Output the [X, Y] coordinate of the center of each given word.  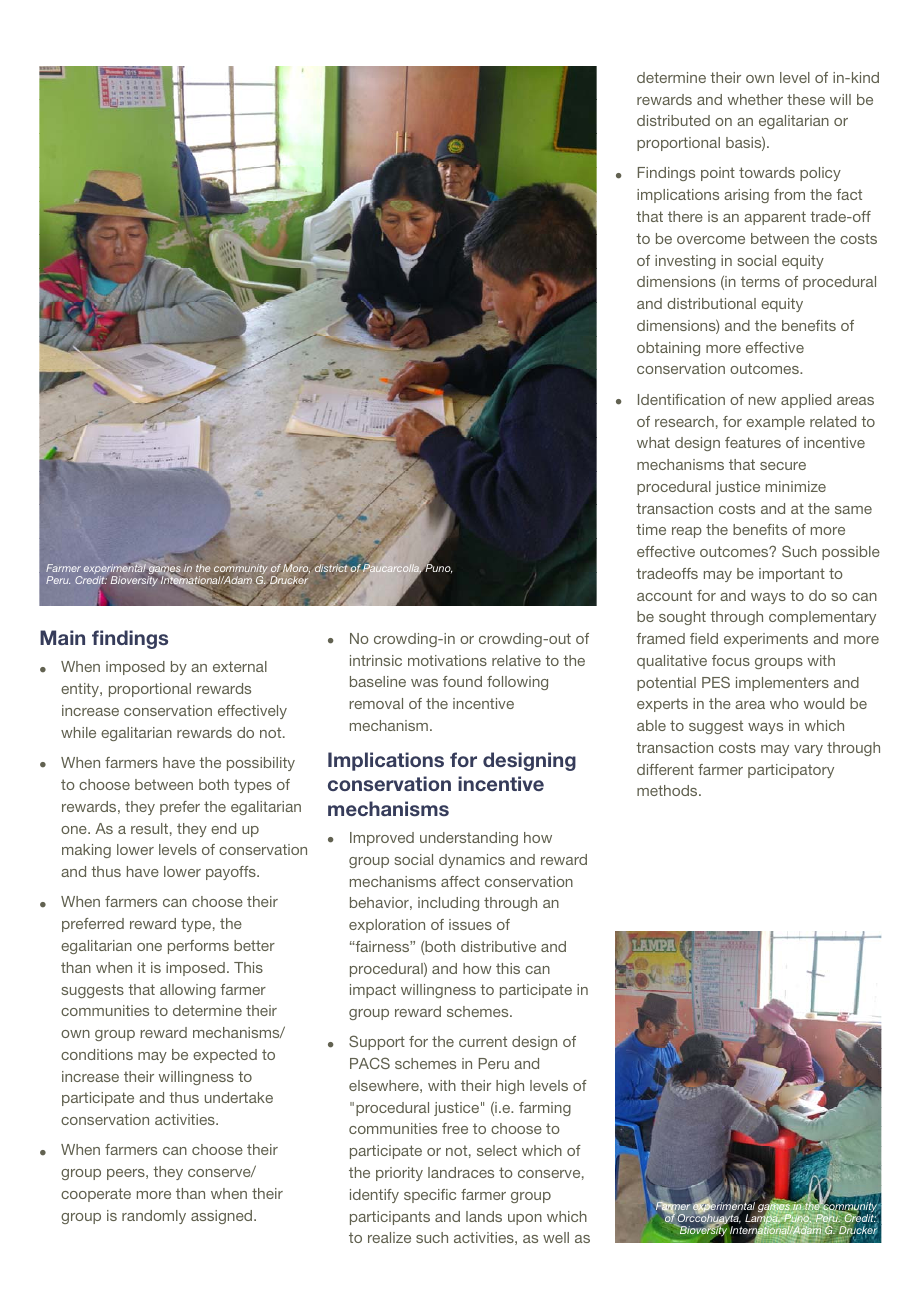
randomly [154, 1217]
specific [430, 1196]
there [685, 216]
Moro [296, 569]
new [762, 401]
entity [81, 690]
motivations [447, 660]
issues [470, 924]
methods [668, 790]
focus [731, 660]
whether [755, 99]
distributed [673, 120]
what [653, 442]
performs [198, 947]
